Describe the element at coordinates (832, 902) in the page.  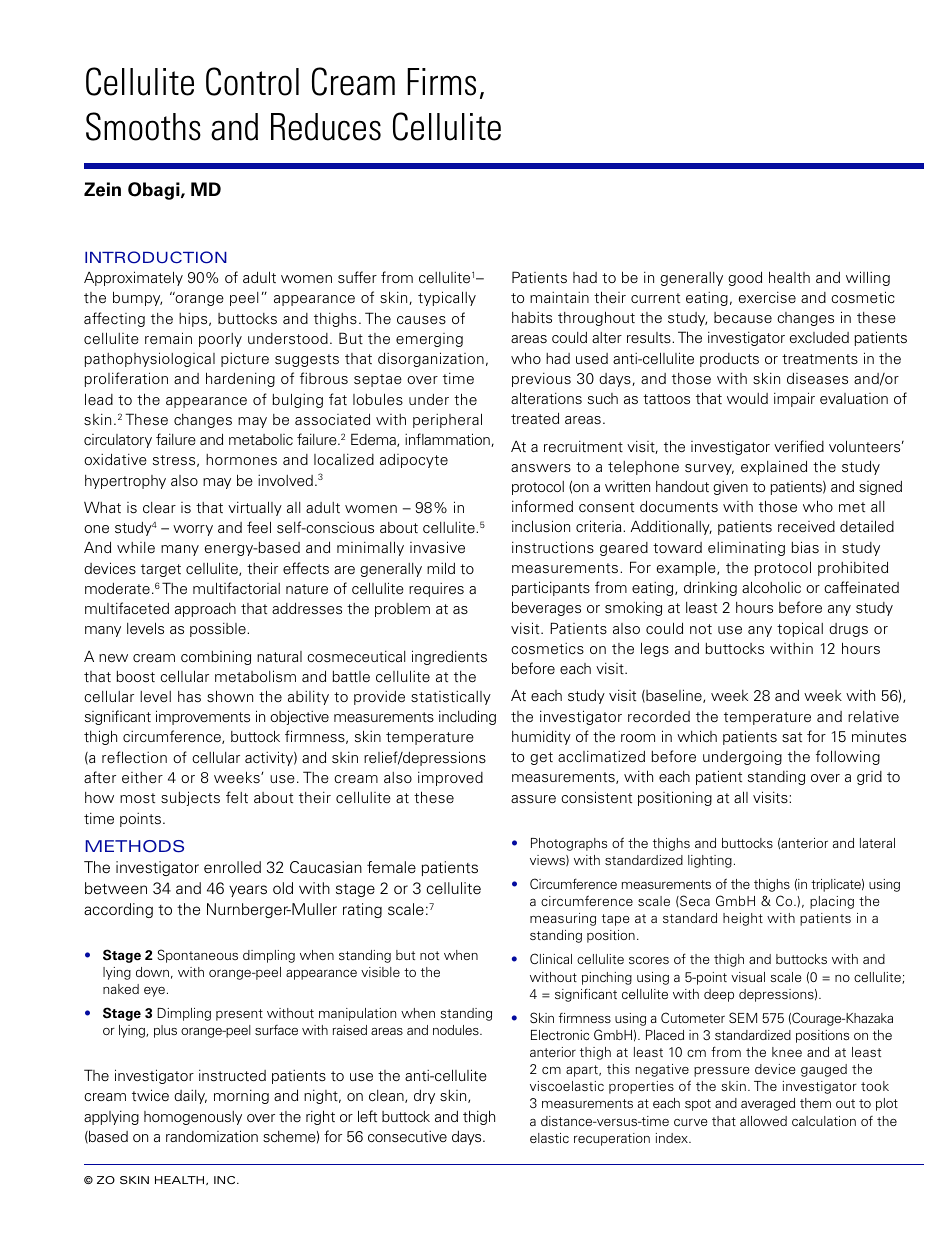
I see `placing` at that location.
